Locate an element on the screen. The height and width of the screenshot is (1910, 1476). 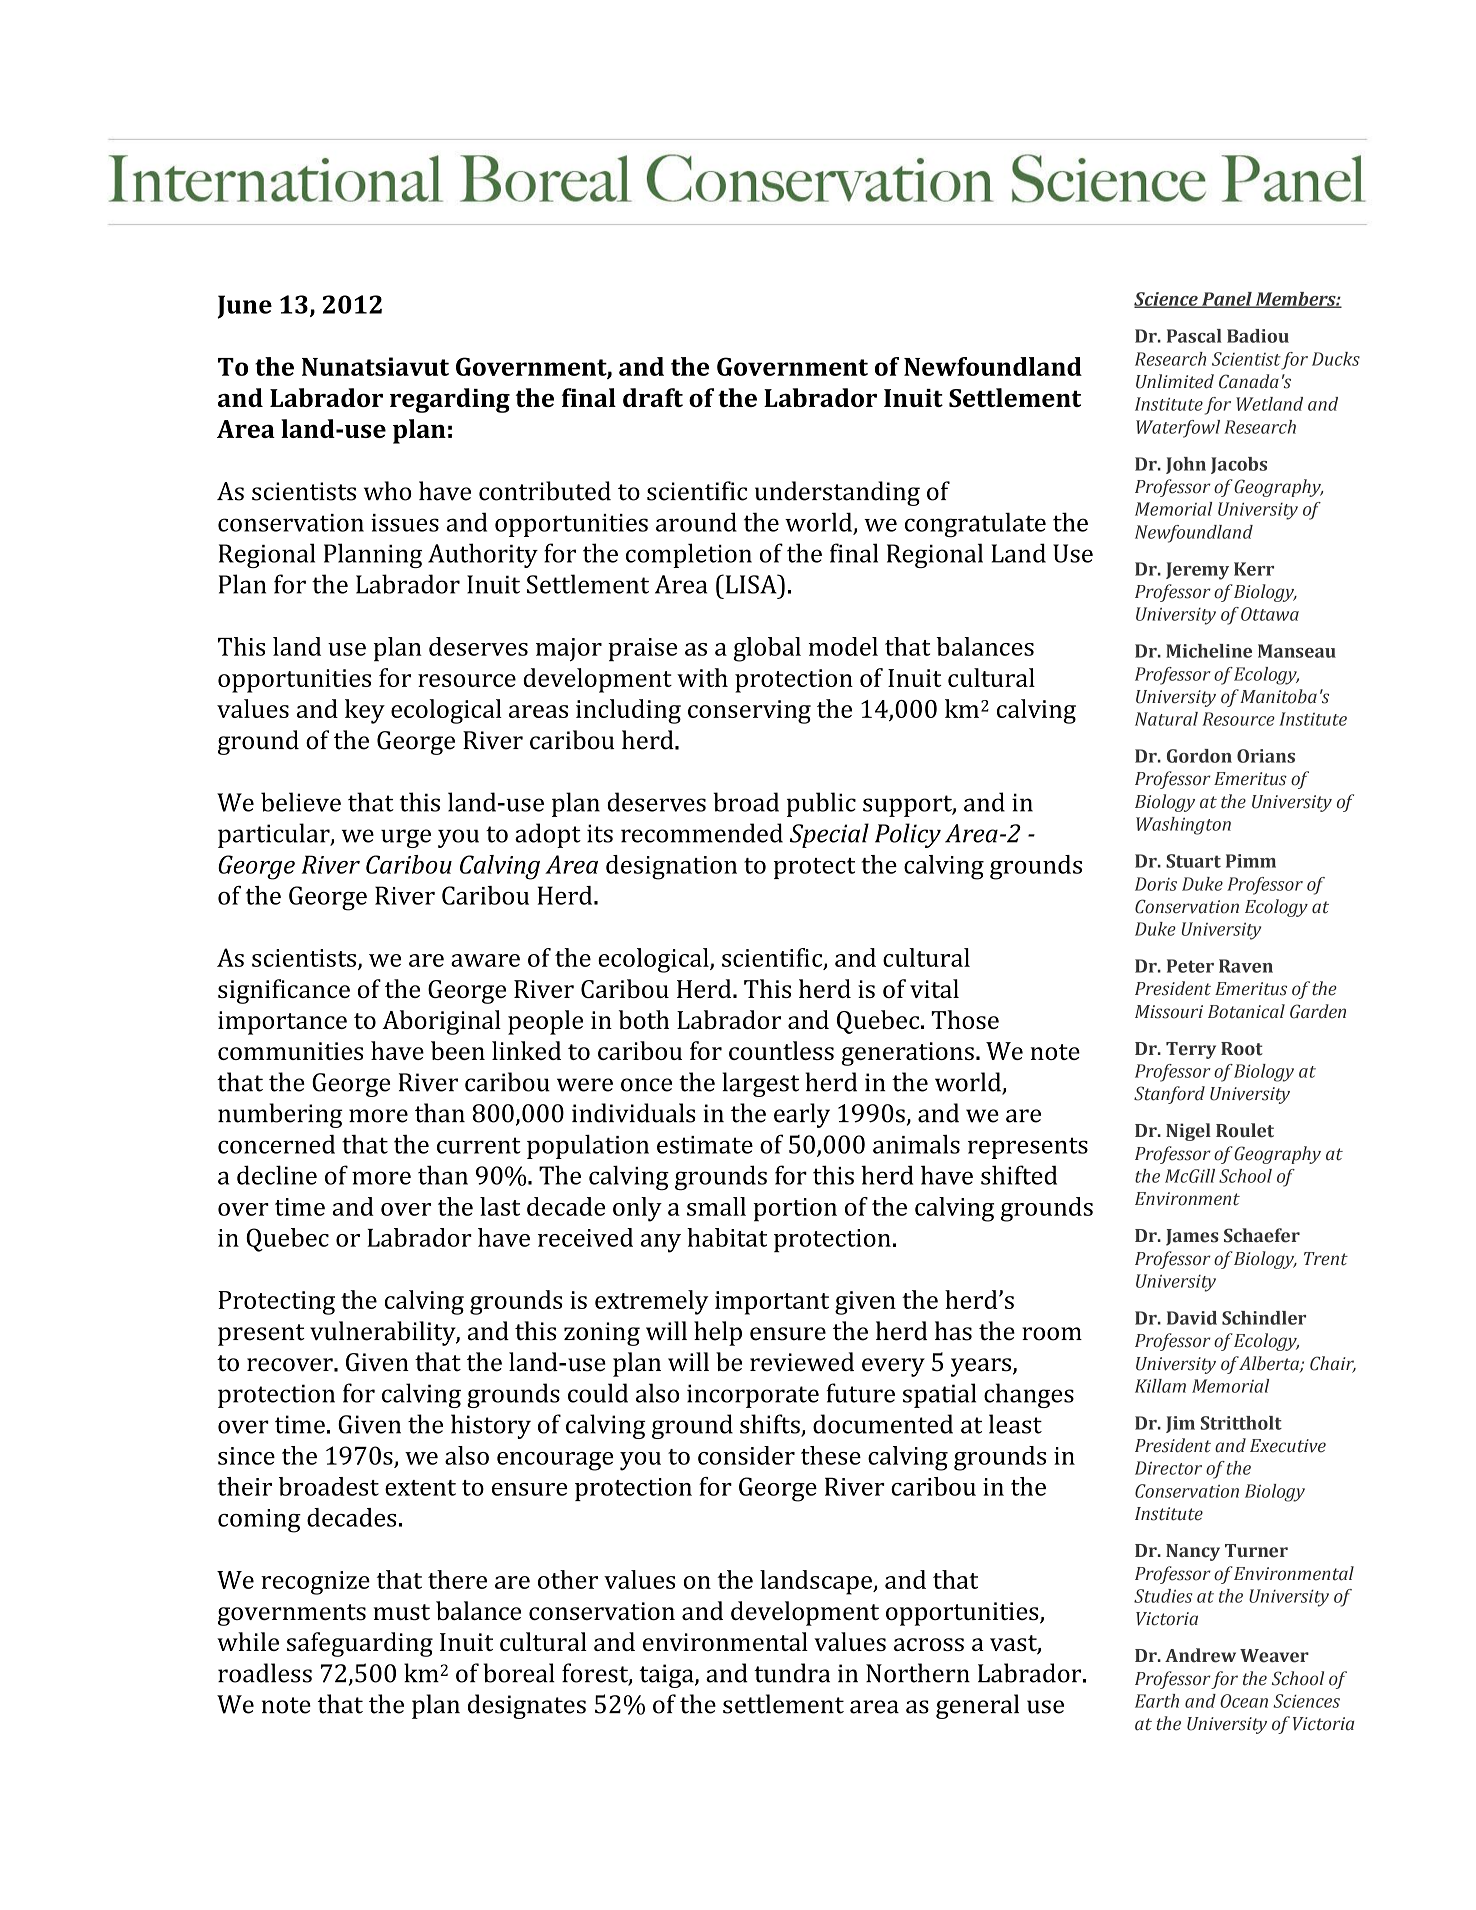
Aboriginal is located at coordinates (441, 1022).
